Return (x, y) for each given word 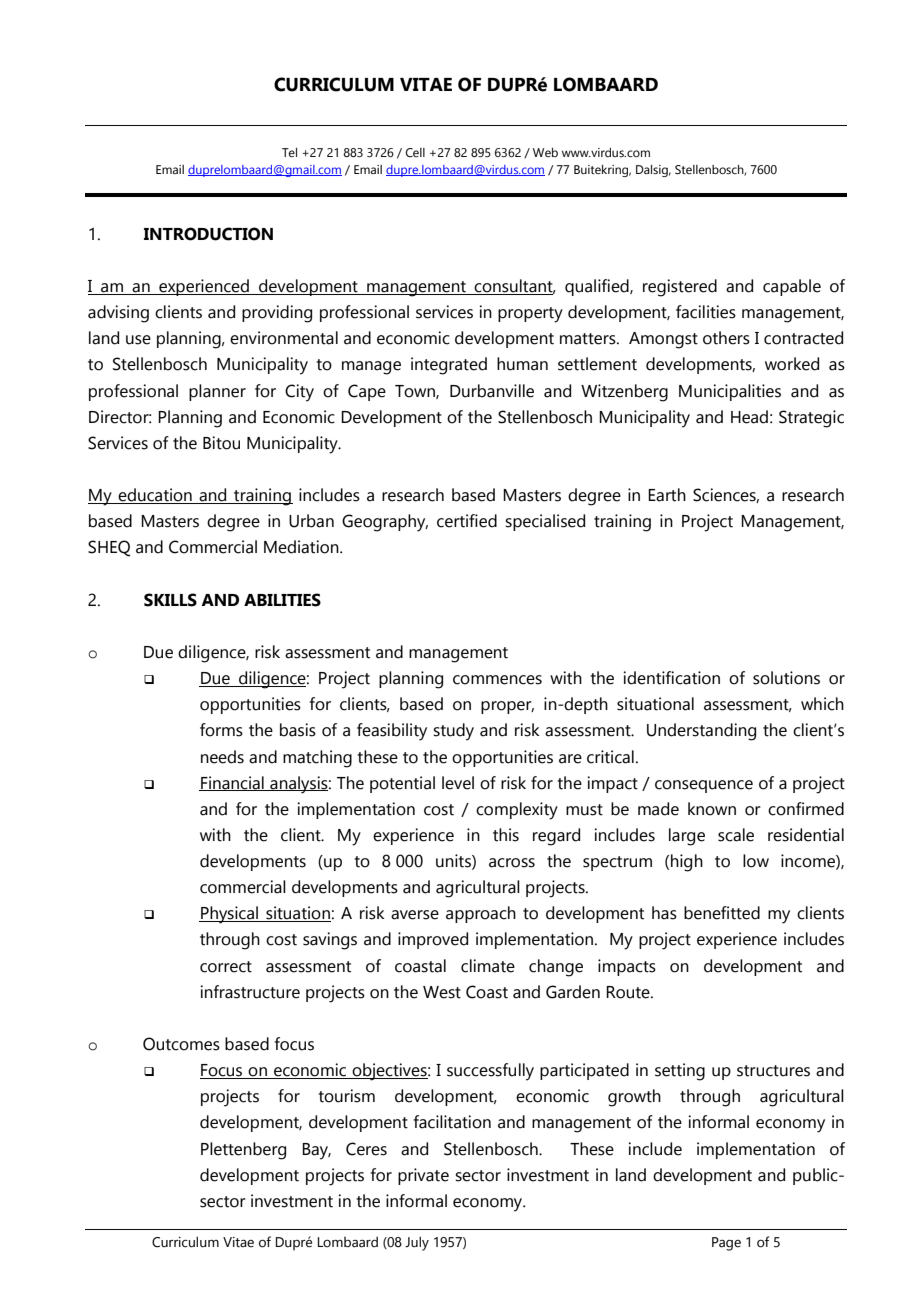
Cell (415, 152)
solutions (786, 678)
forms (221, 730)
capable (792, 287)
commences (497, 680)
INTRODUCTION (208, 234)
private (423, 1176)
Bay (316, 1151)
